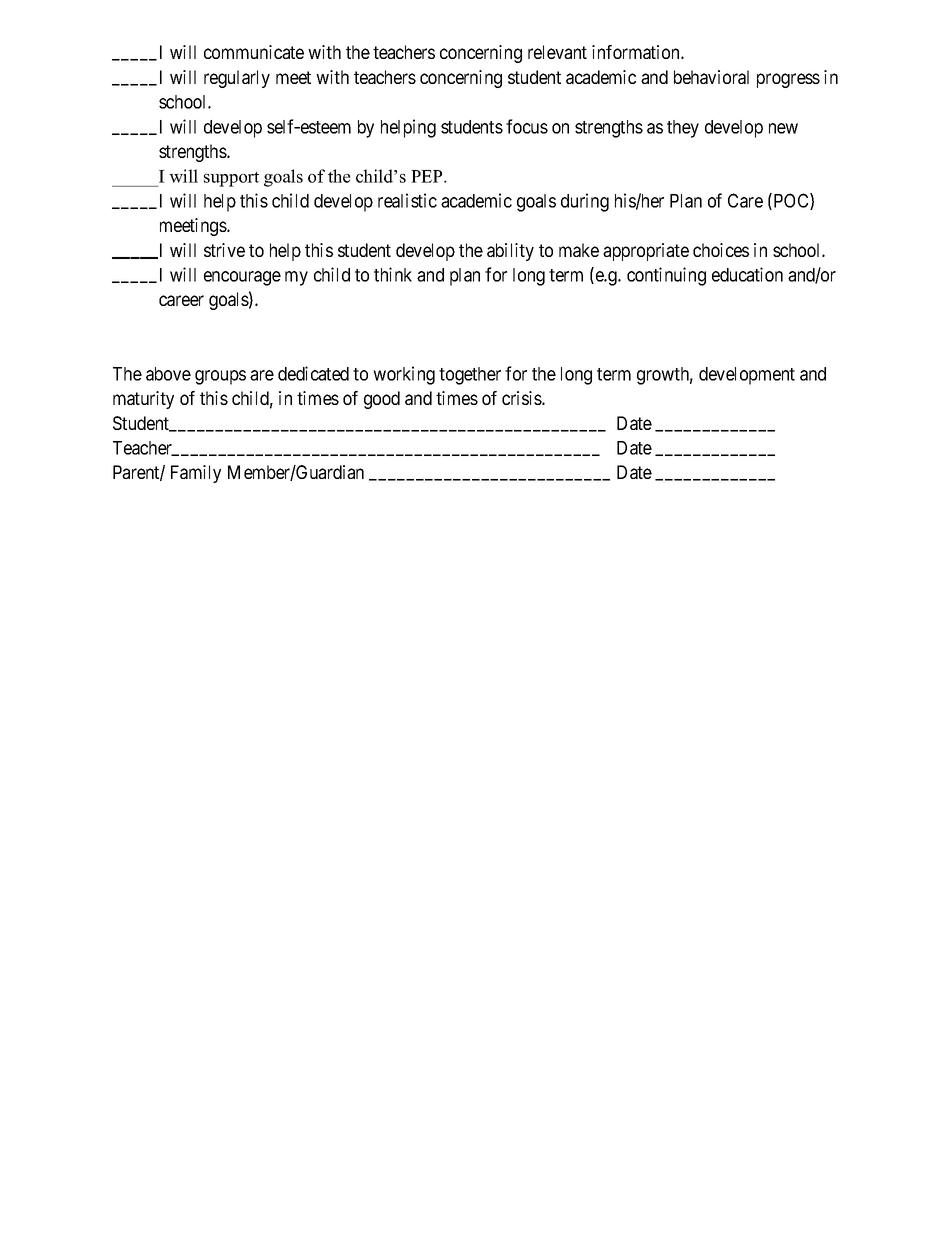 The height and width of the page is (1233, 952). Describe the element at coordinates (683, 129) in the page. I see `they` at that location.
